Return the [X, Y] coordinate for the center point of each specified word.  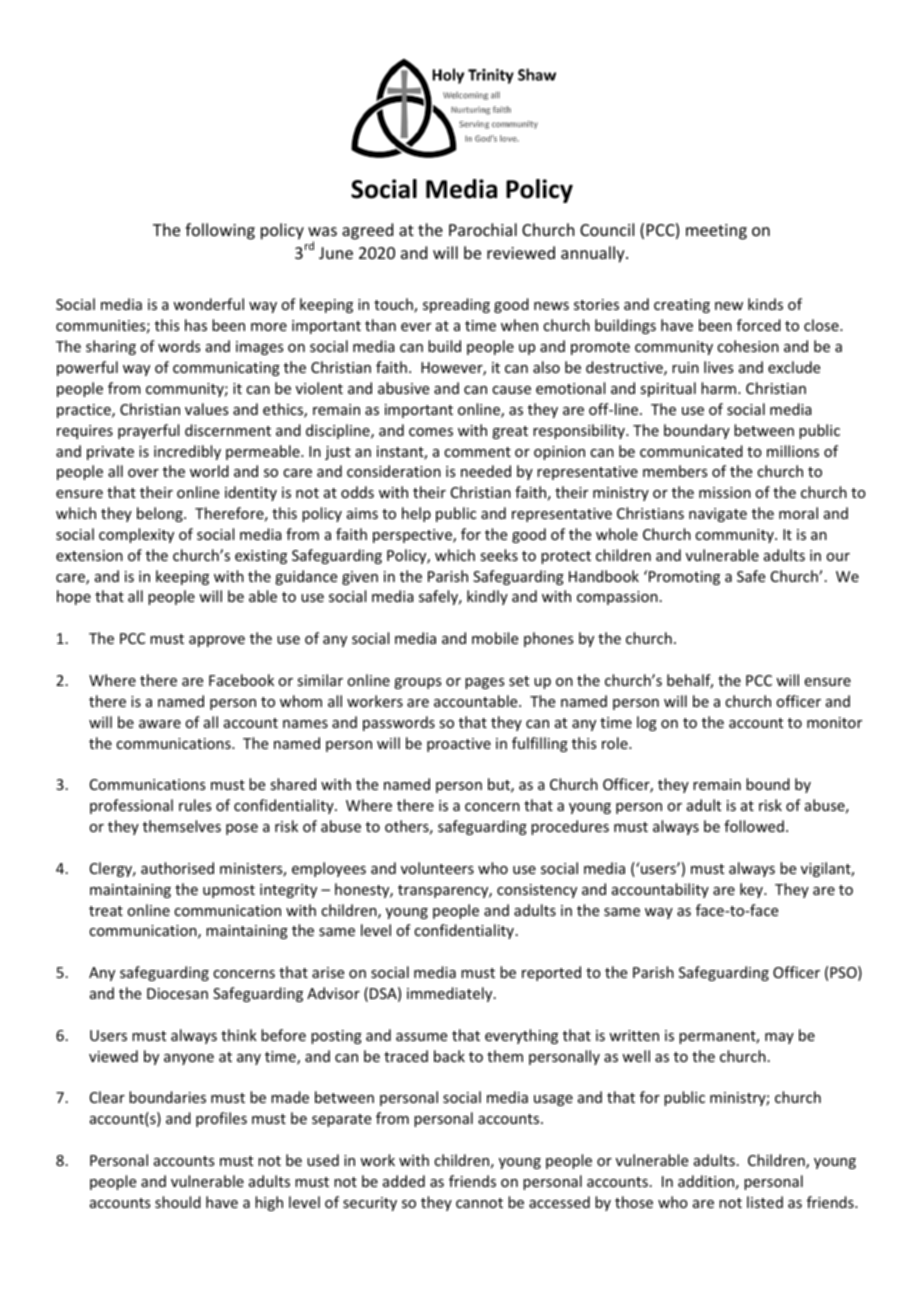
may [779, 1038]
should [178, 1202]
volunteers [437, 868]
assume [421, 1037]
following [220, 231]
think [239, 1035]
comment [477, 452]
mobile [495, 638]
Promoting [683, 577]
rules [195, 805]
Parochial [483, 229]
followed [754, 826]
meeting [716, 232]
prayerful [148, 431]
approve [217, 641]
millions [793, 451]
